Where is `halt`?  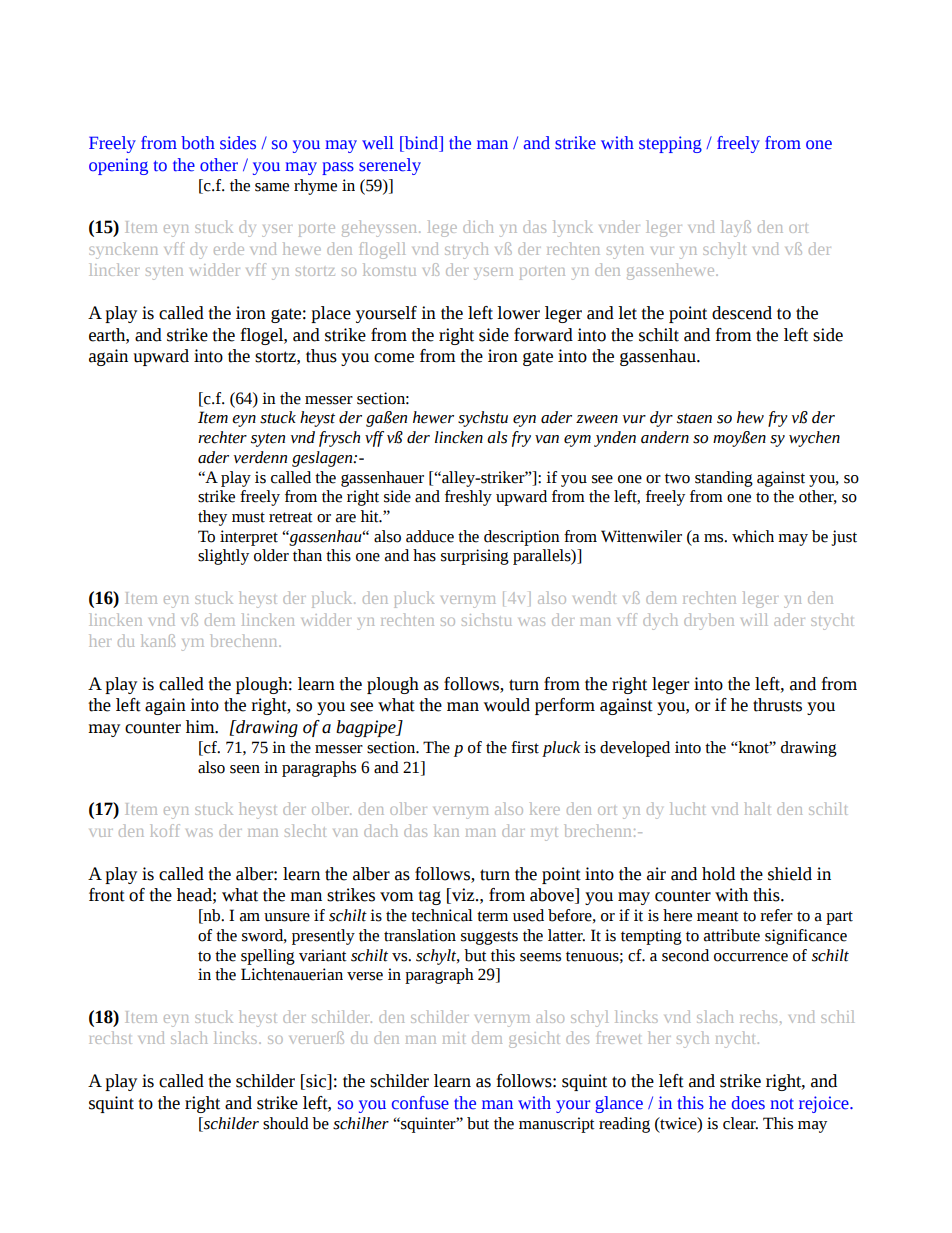 halt is located at coordinates (757, 808).
